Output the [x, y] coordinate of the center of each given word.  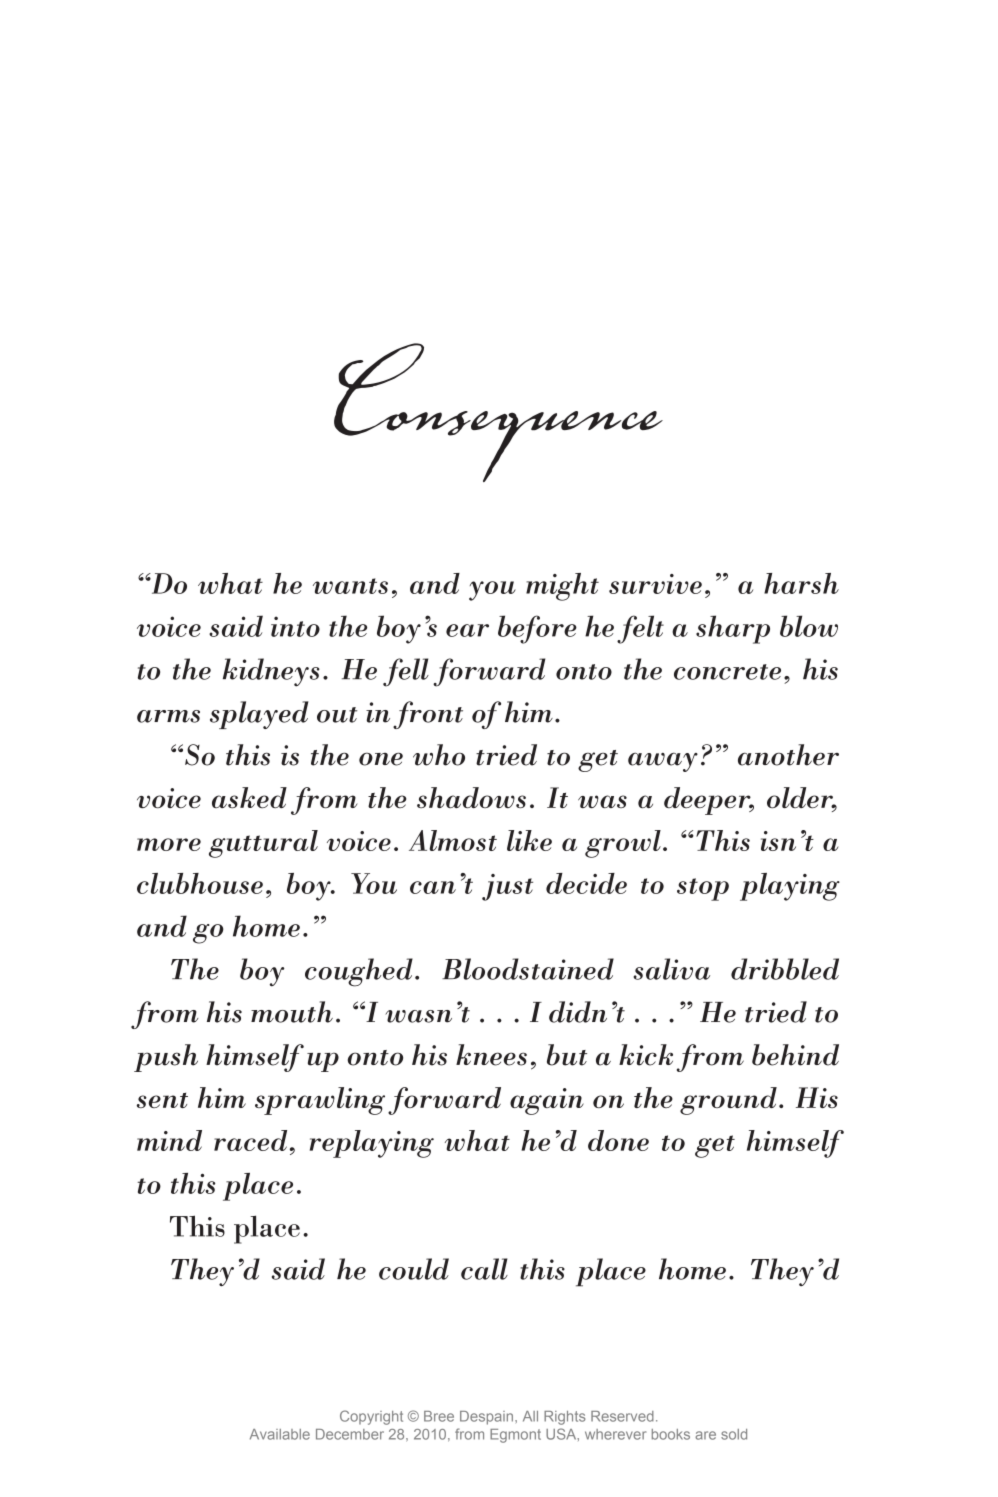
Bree [439, 1416]
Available [280, 1434]
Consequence [498, 412]
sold [734, 1434]
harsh [801, 583]
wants [350, 586]
